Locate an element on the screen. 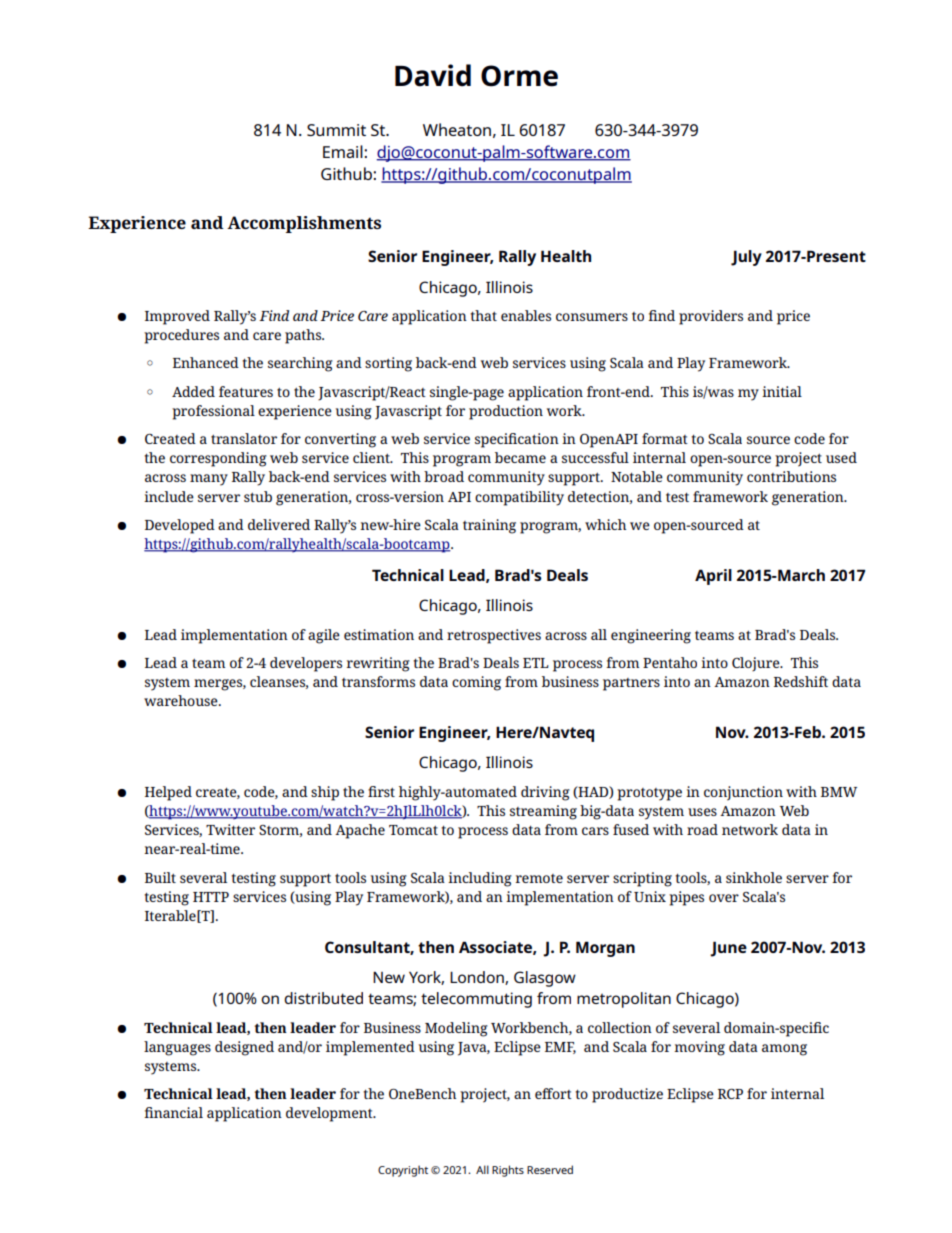  production is located at coordinates (506, 412).
